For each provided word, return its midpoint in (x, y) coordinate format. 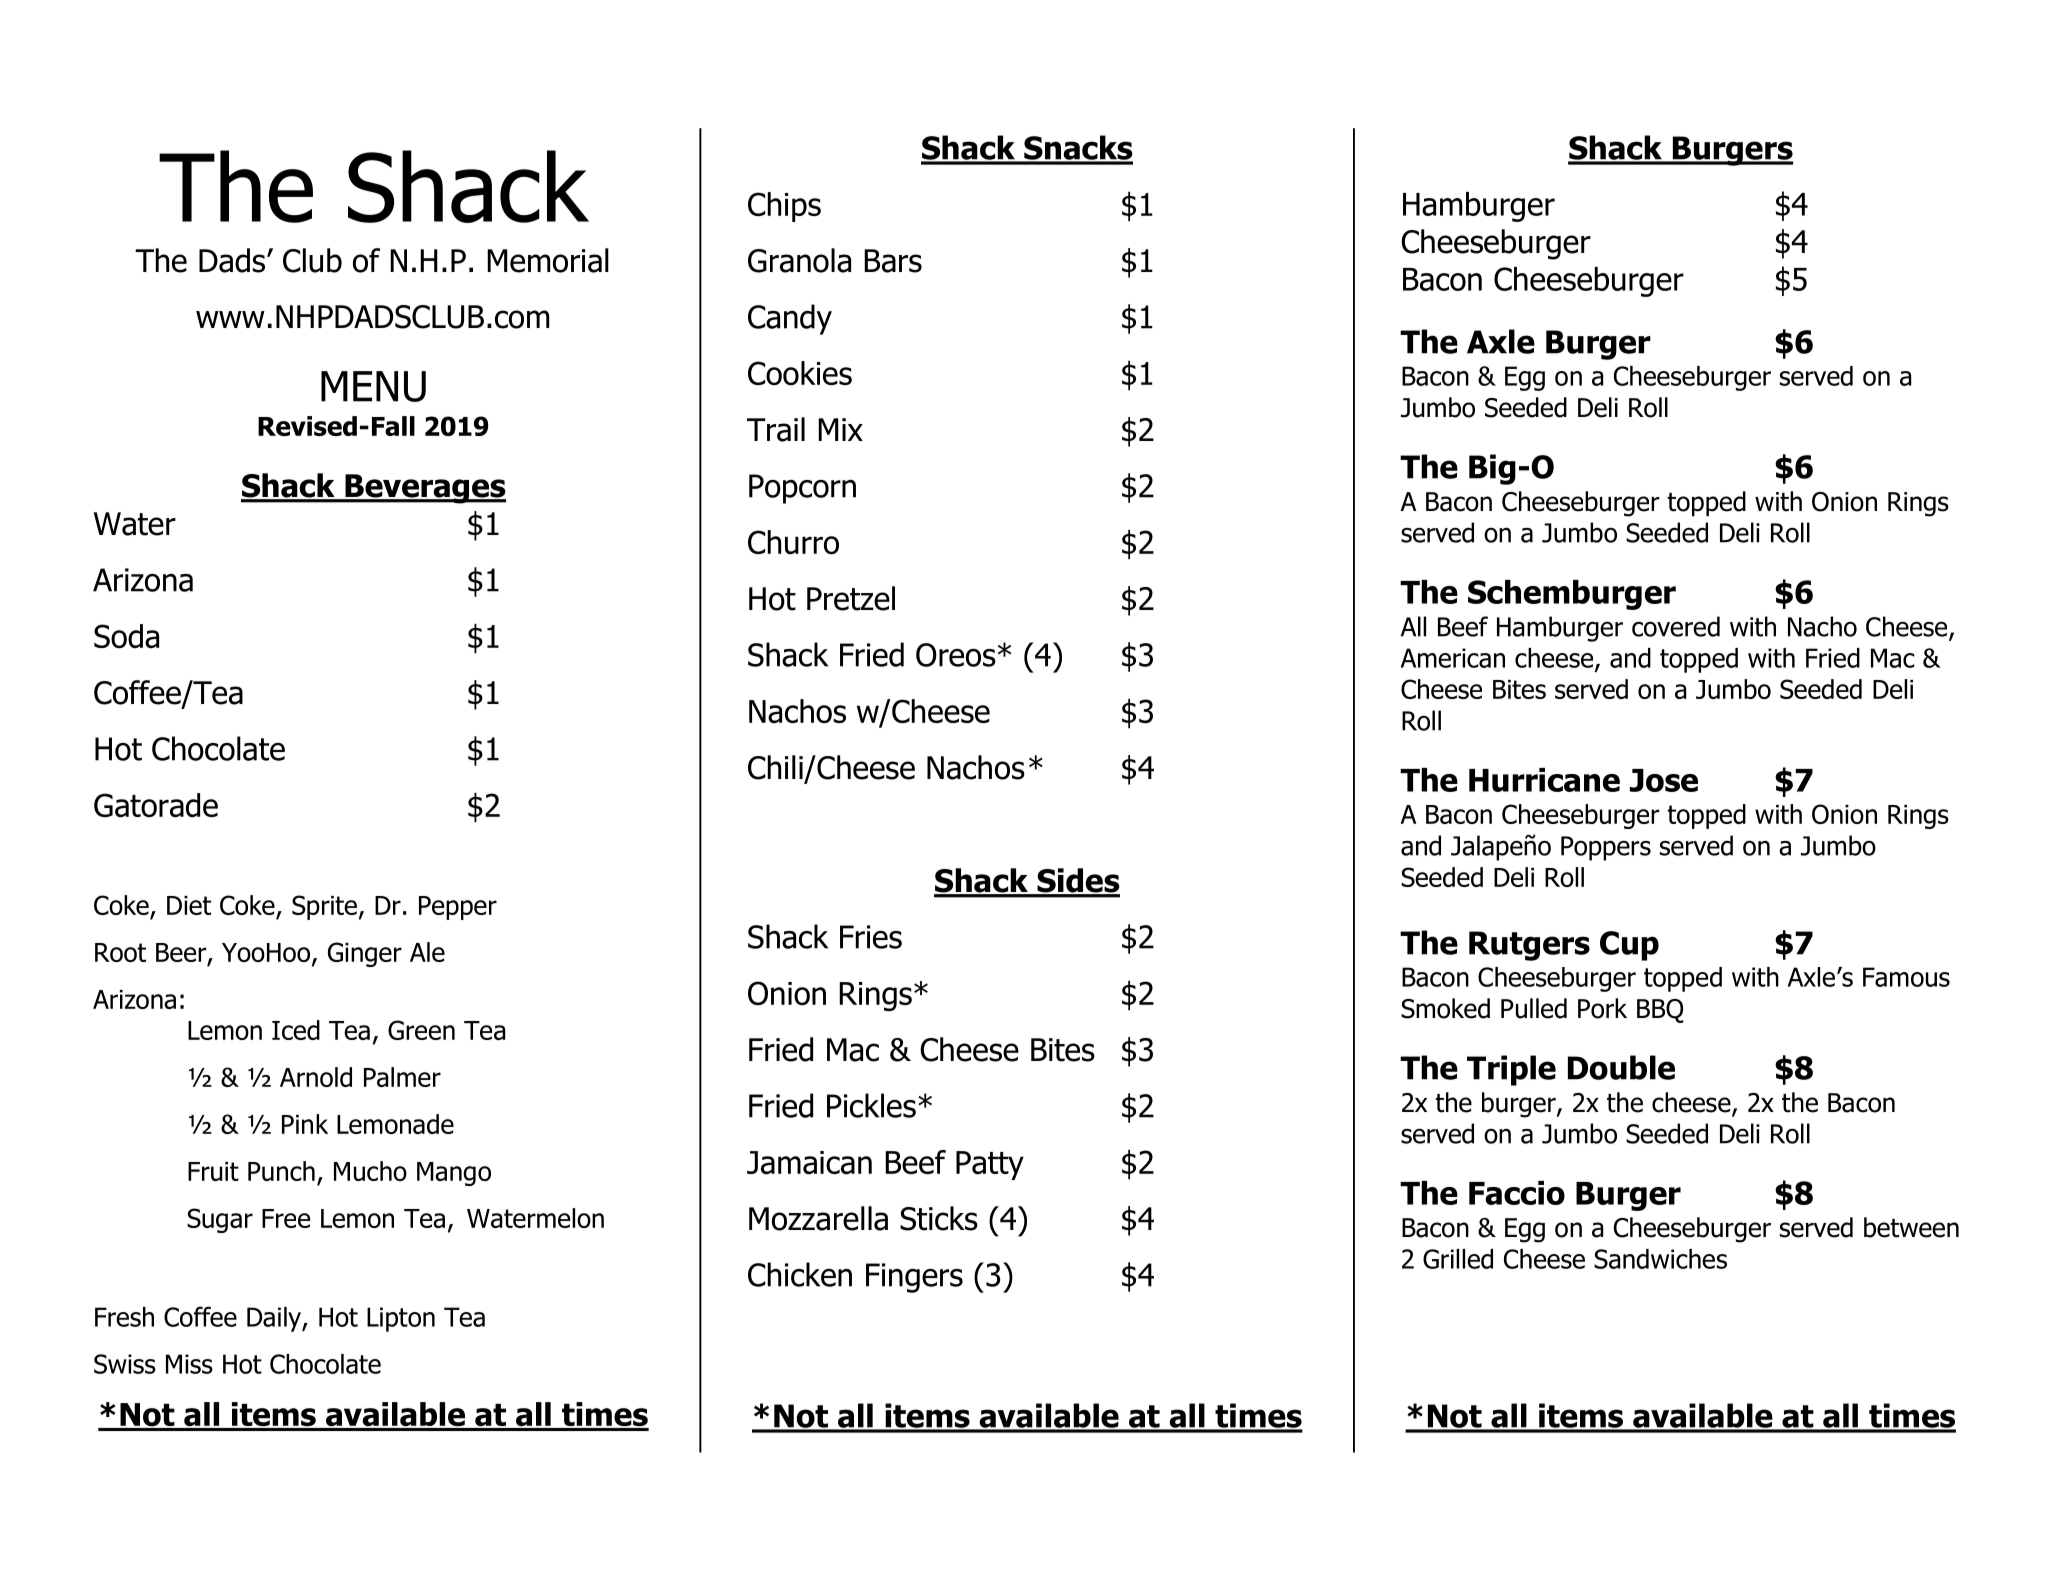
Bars (893, 261)
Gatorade (156, 805)
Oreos (956, 655)
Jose (1664, 780)
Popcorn (802, 489)
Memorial (548, 260)
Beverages (424, 489)
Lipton (401, 1319)
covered (1676, 626)
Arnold (316, 1077)
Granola (799, 260)
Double (1621, 1067)
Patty (990, 1165)
